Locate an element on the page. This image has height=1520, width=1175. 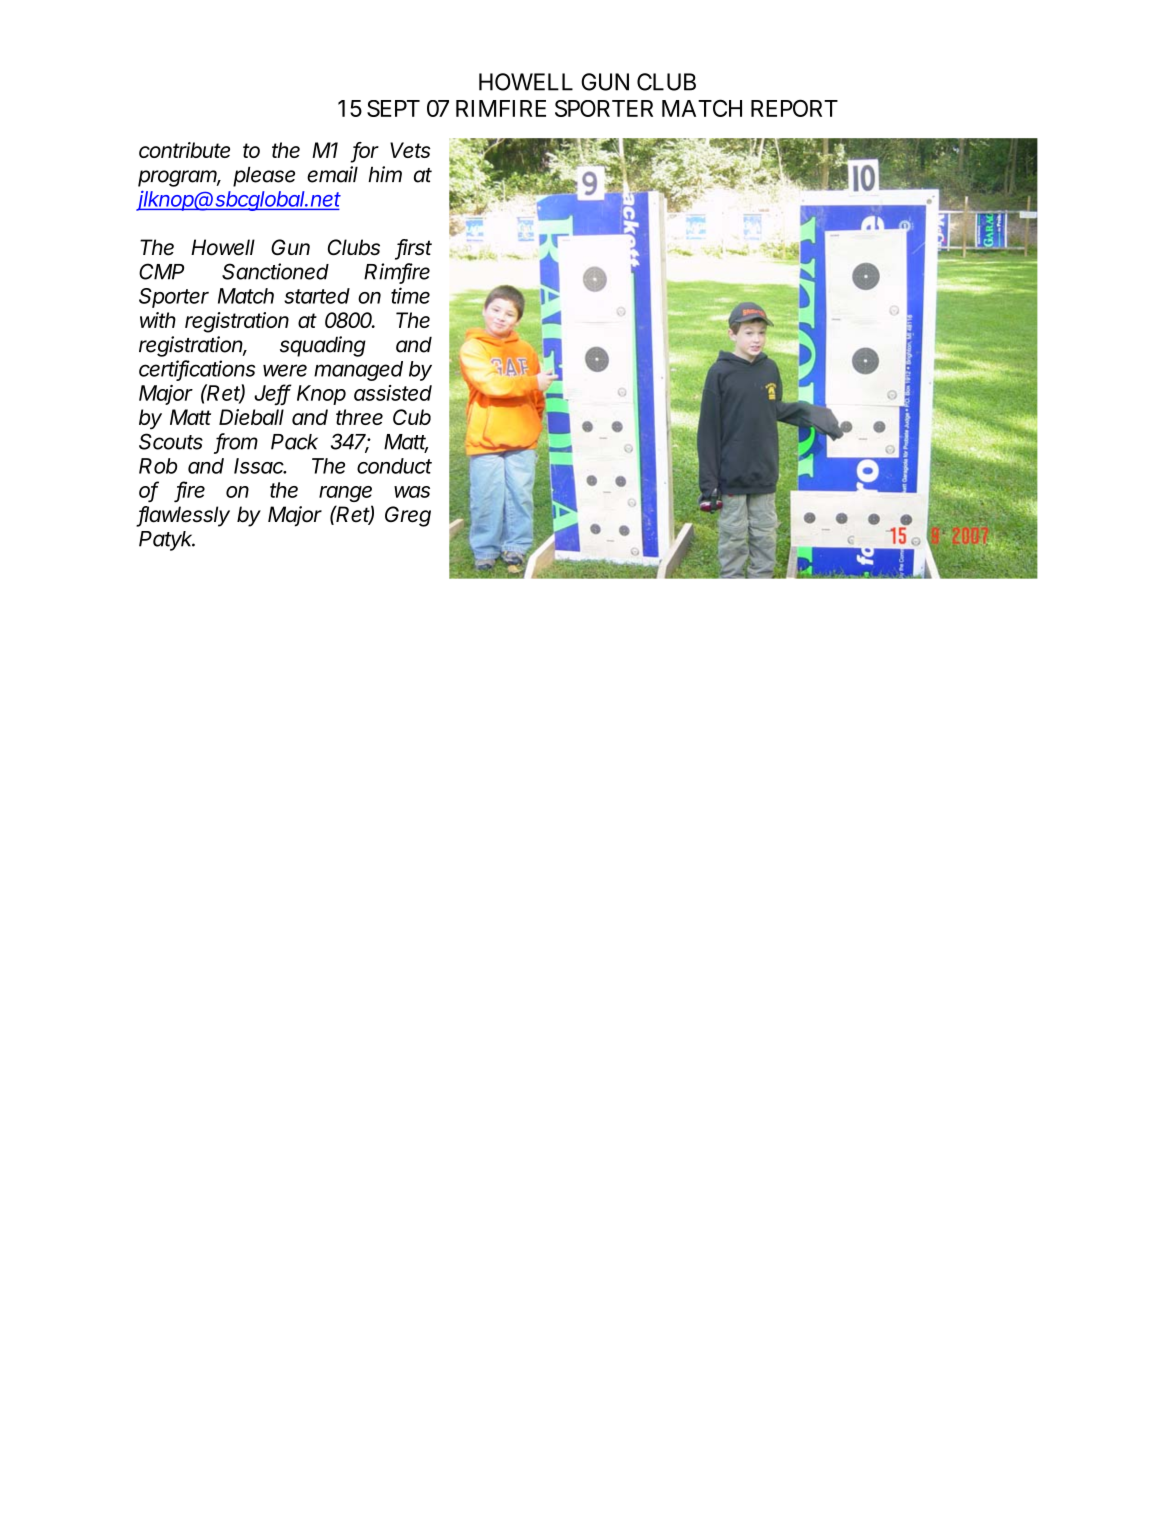
flawlessly is located at coordinates (184, 516).
